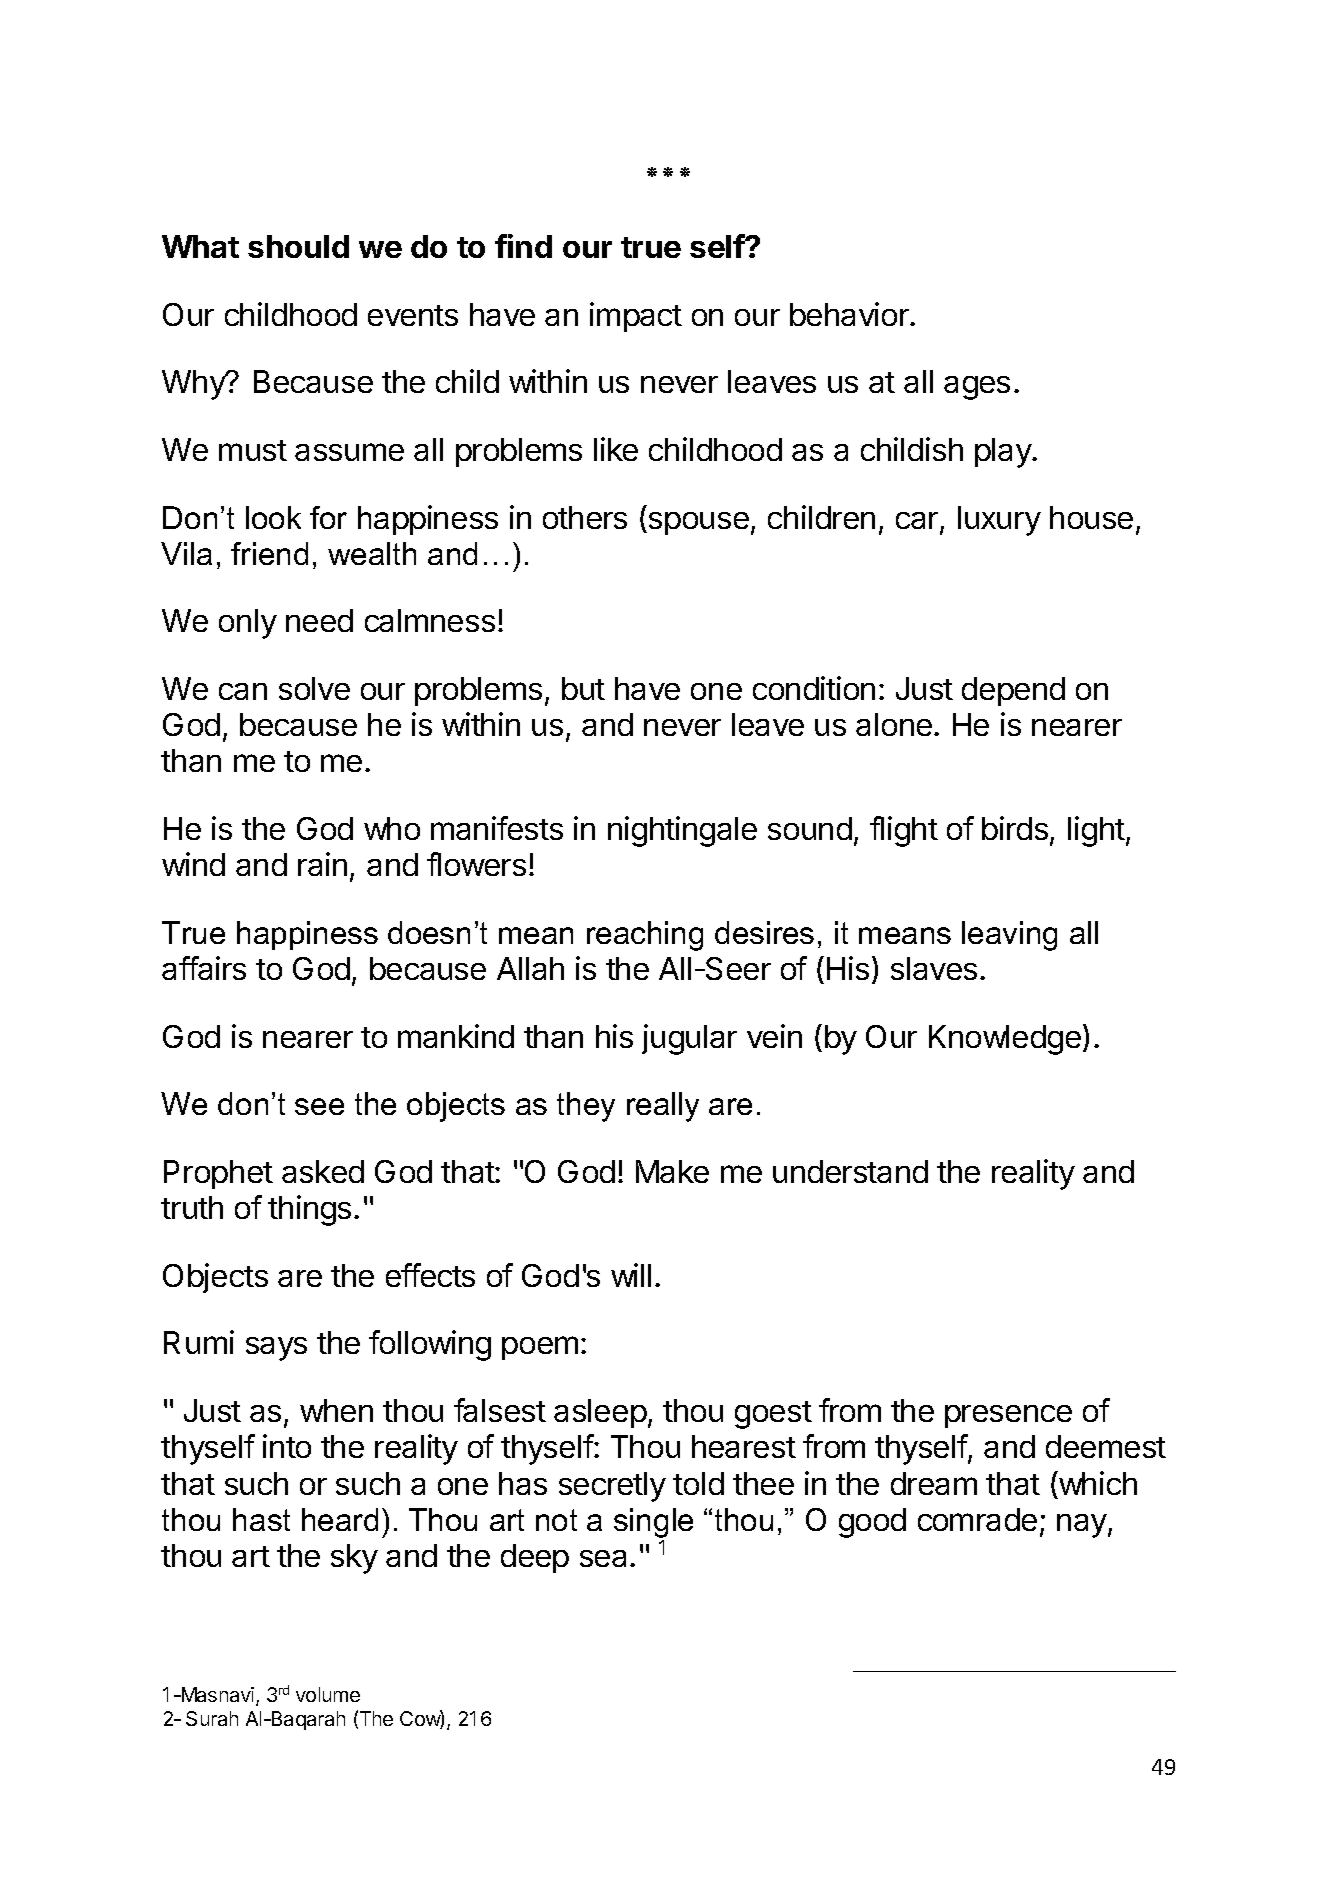 Image resolution: width=1338 pixels, height=1892 pixels. Describe the element at coordinates (583, 688) in the screenshot. I see `but` at that location.
